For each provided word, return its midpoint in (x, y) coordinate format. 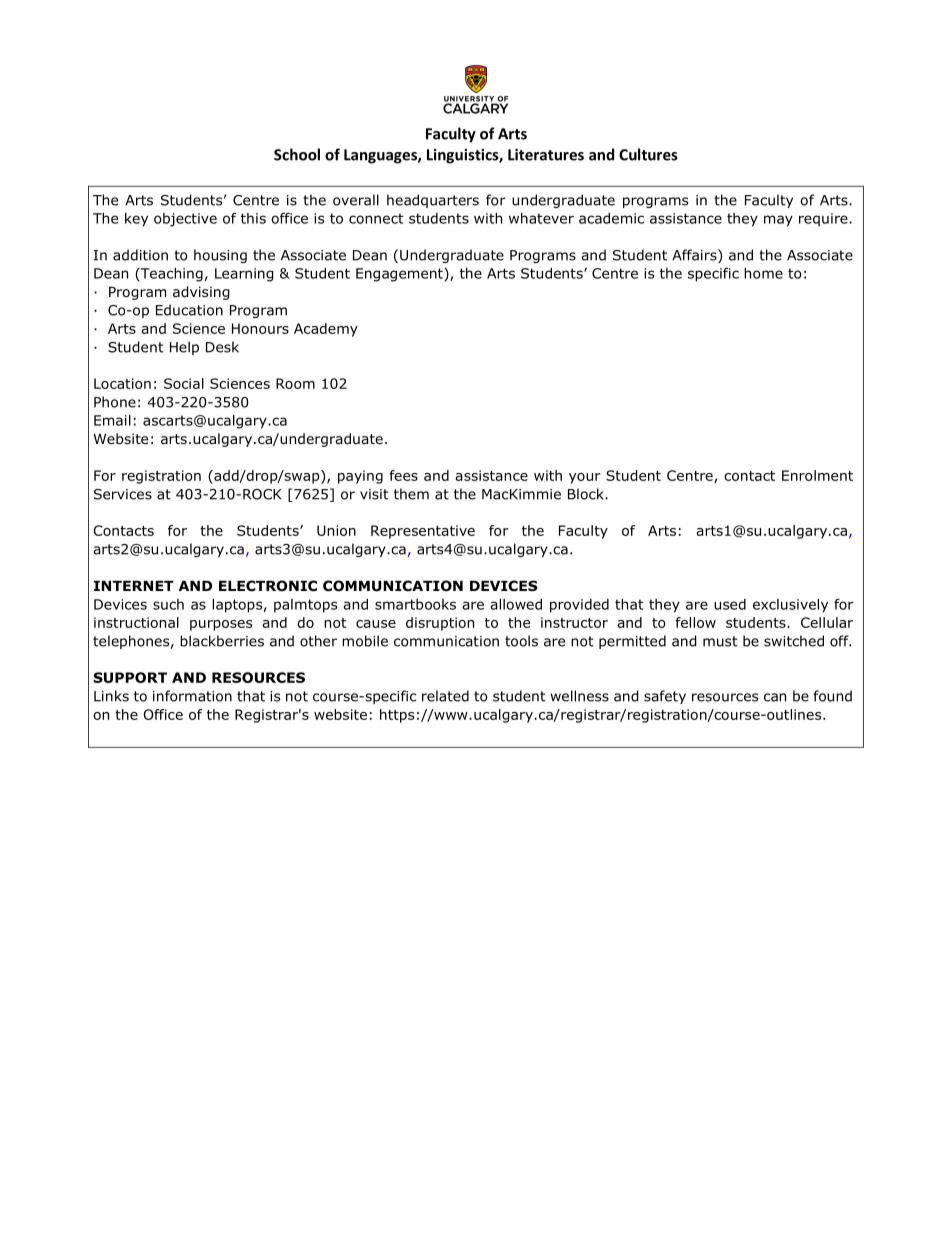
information (192, 696)
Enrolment (817, 475)
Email (112, 420)
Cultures (648, 154)
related (445, 696)
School (297, 154)
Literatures (546, 155)
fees (403, 475)
